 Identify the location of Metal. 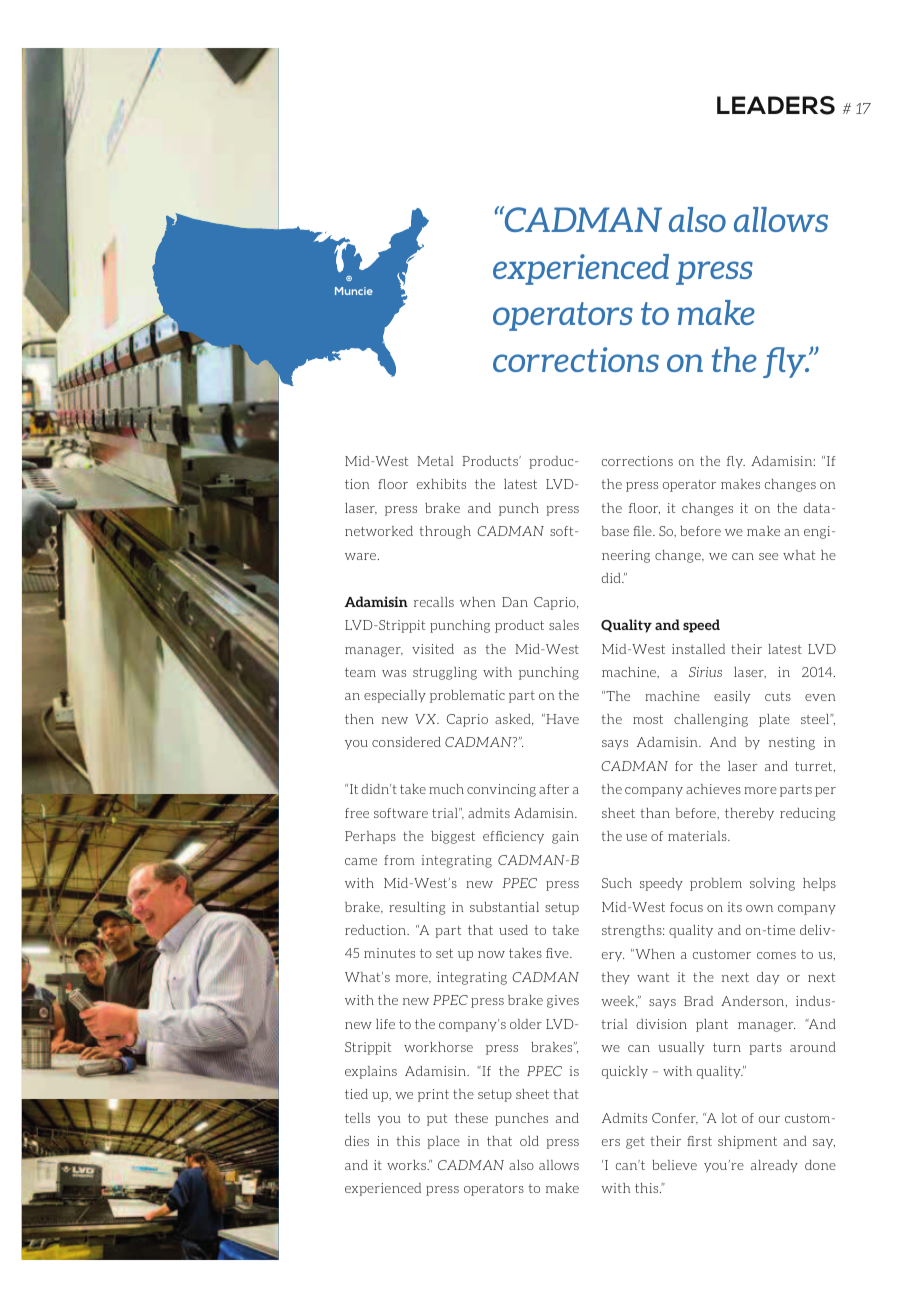
(435, 461).
